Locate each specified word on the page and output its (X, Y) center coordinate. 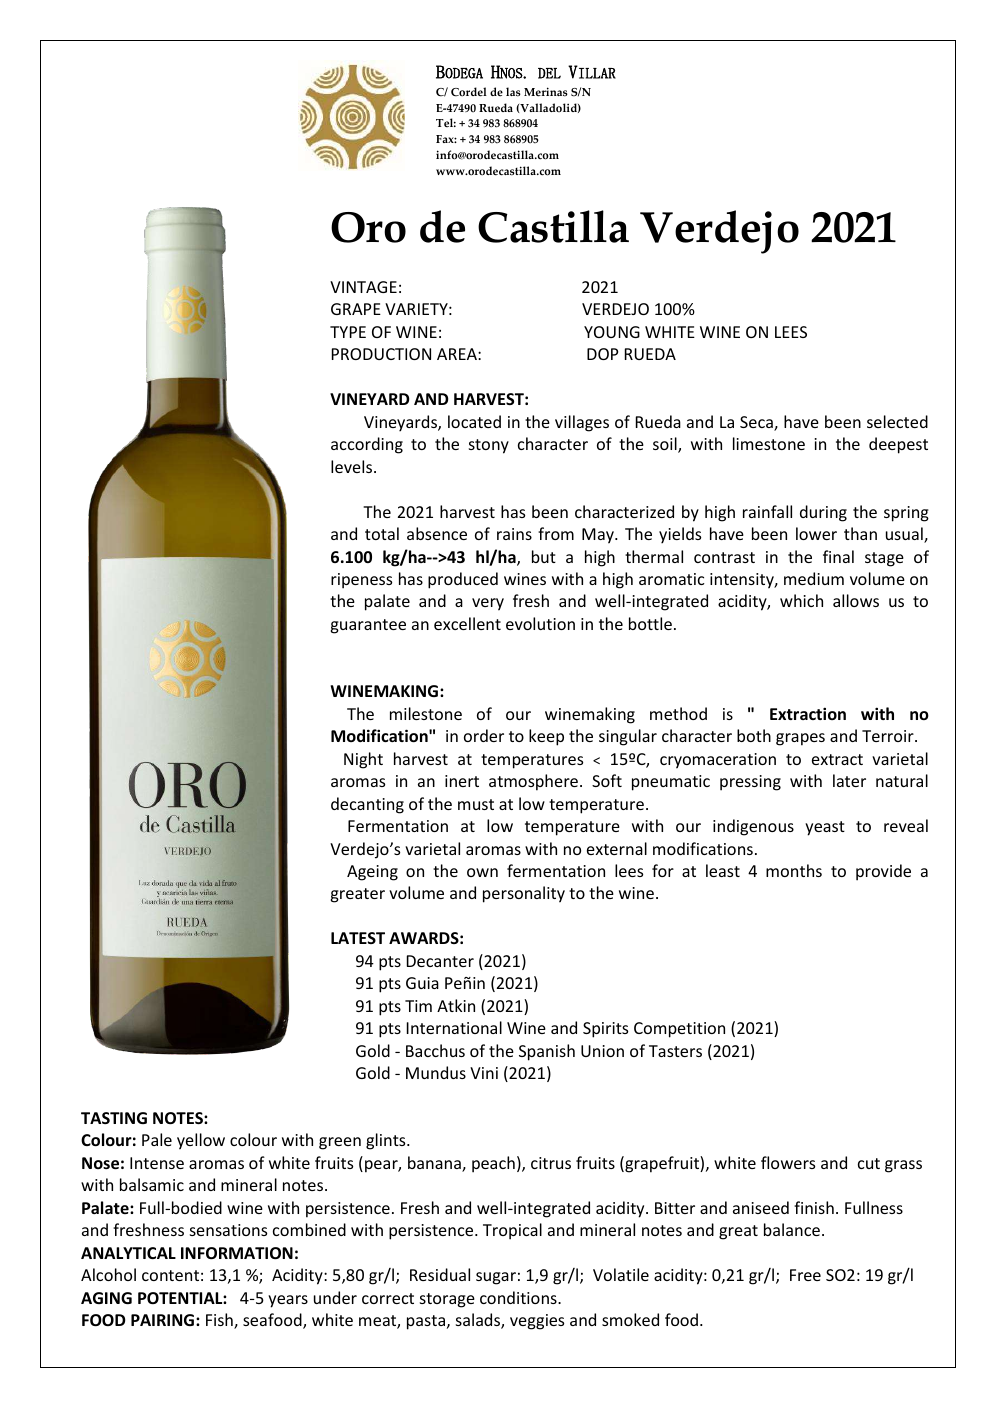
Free (805, 1275)
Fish (220, 1321)
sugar (496, 1278)
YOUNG (612, 332)
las (513, 92)
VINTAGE (363, 287)
